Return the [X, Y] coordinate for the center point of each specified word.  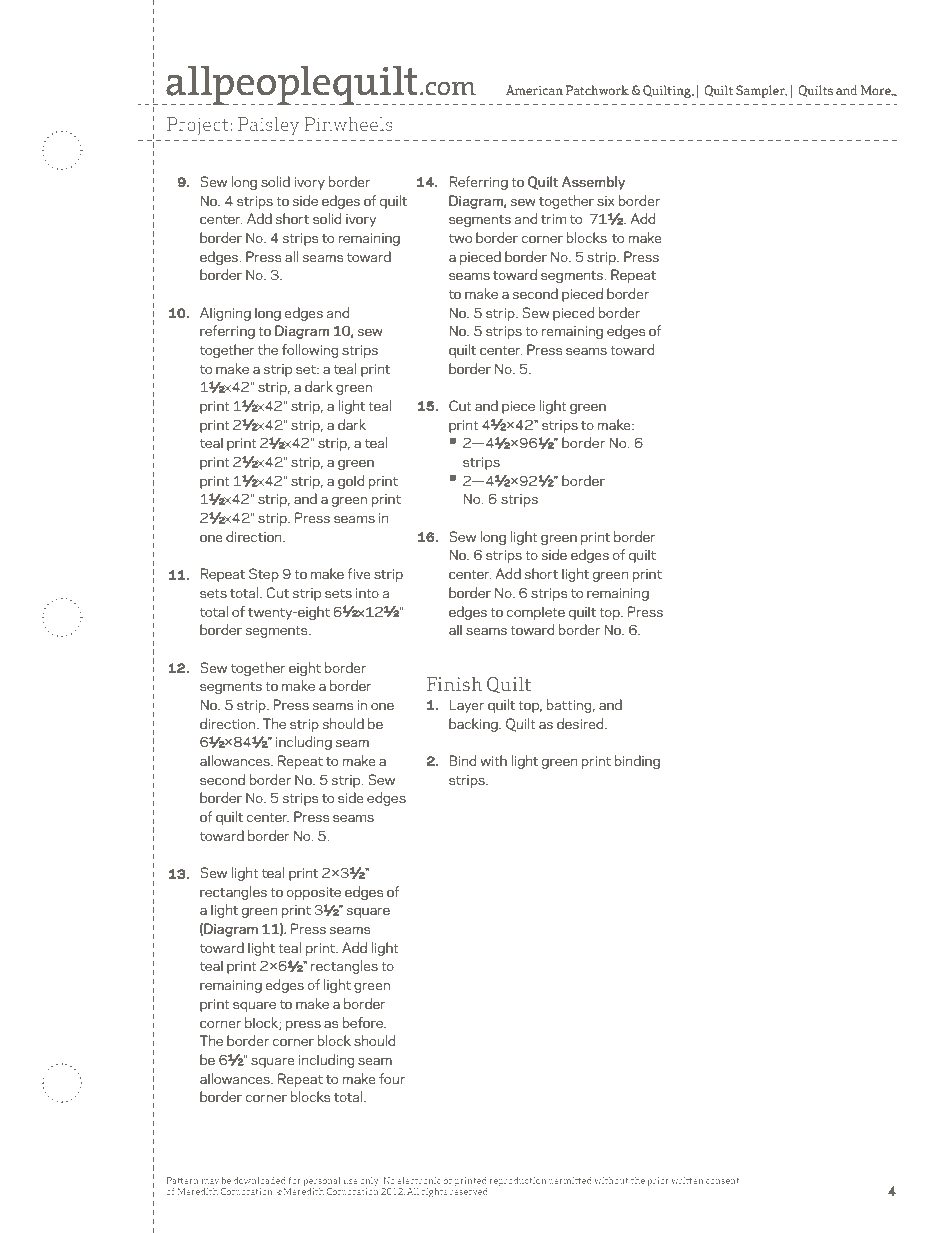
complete [536, 613]
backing [474, 725]
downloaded [260, 1180]
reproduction [517, 1182]
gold [351, 482]
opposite [314, 893]
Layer [466, 706]
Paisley [269, 126]
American [534, 90]
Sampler [761, 91]
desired [581, 723]
